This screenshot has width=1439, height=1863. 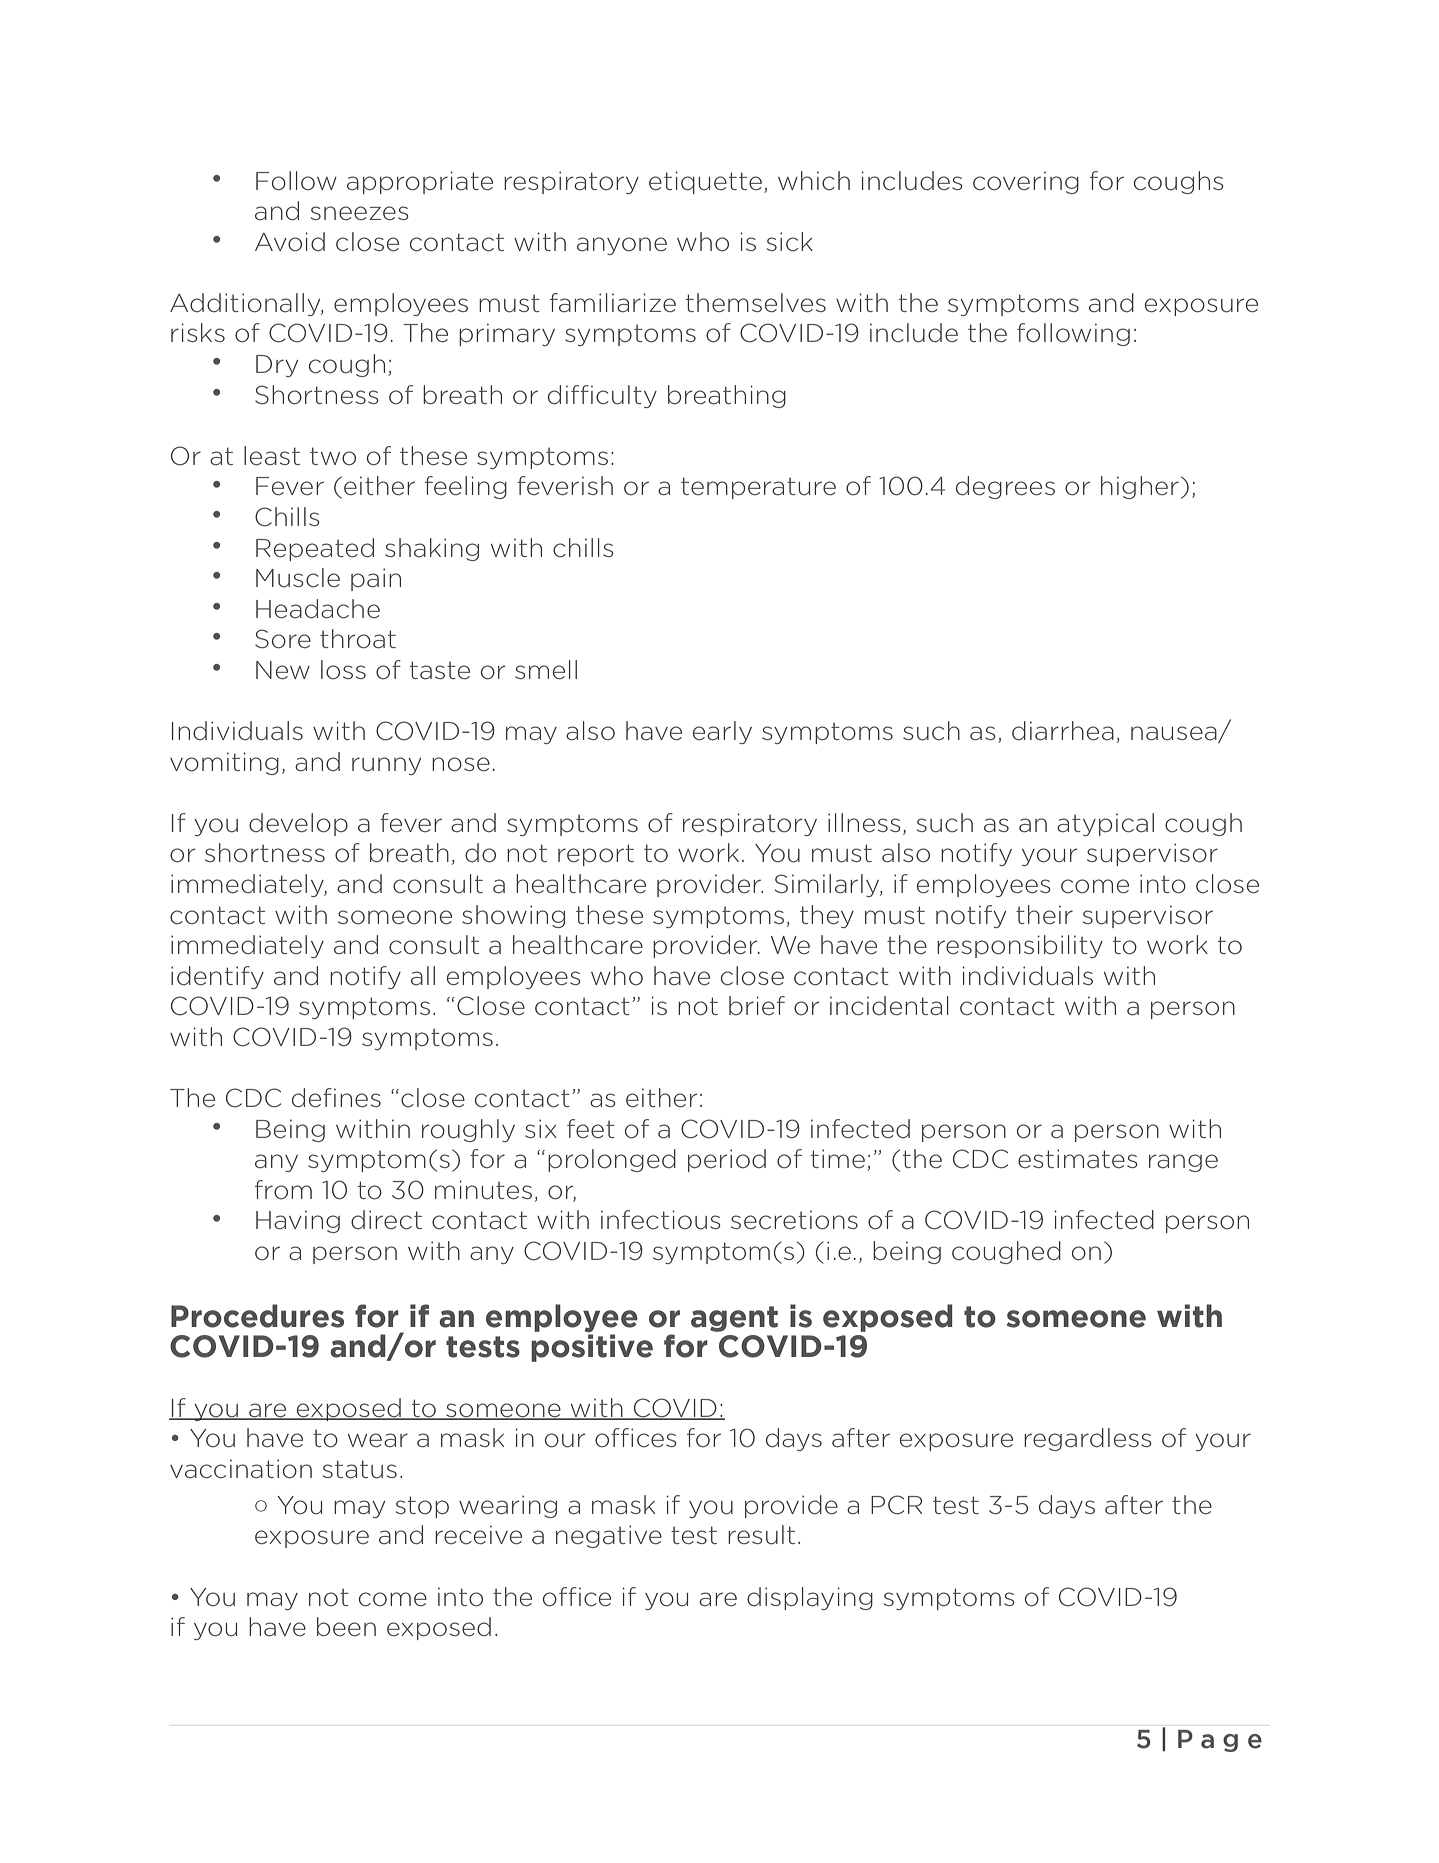 What do you see at coordinates (343, 670) in the screenshot?
I see `loss` at bounding box center [343, 670].
